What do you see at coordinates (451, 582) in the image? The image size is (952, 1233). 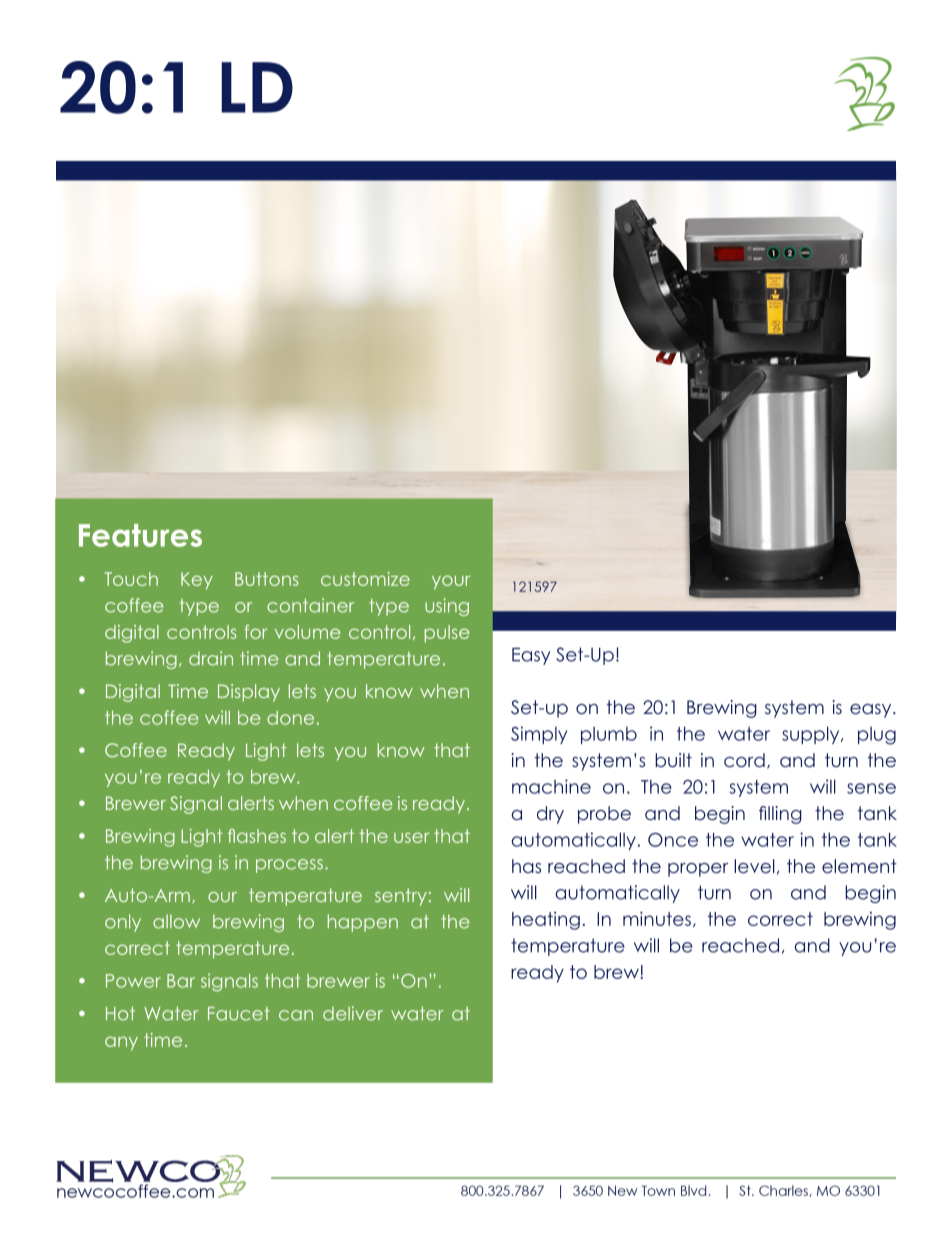 I see `your` at bounding box center [451, 582].
